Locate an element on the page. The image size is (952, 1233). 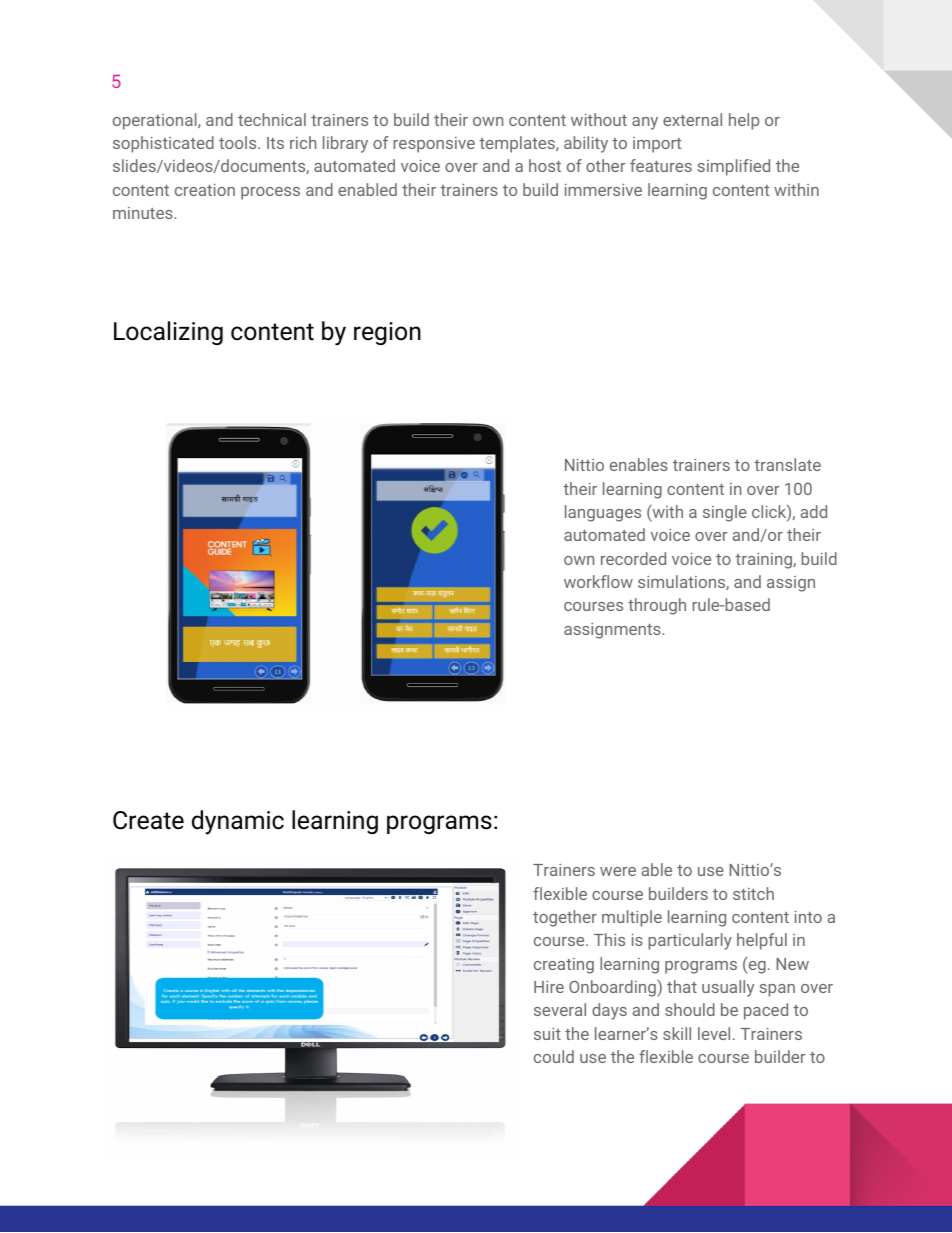
languages is located at coordinates (603, 513).
